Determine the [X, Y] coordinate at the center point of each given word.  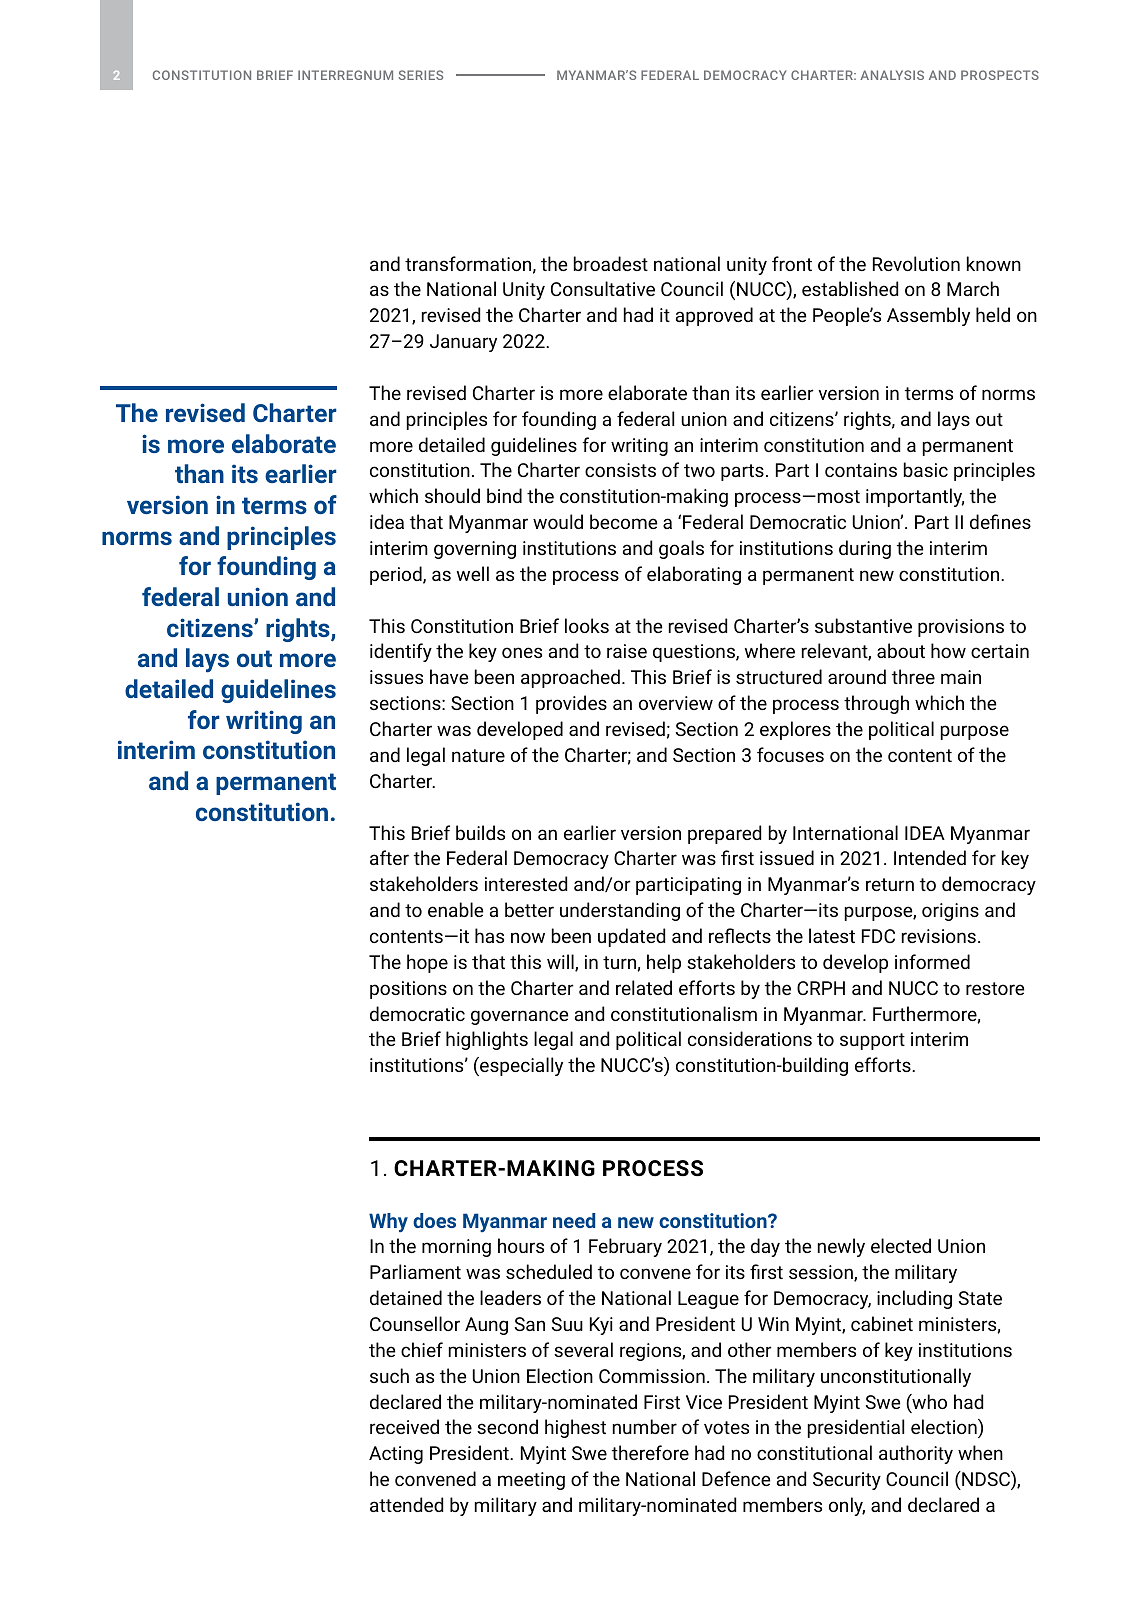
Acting [396, 1455]
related [644, 987]
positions [408, 990]
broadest [611, 263]
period [397, 575]
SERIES [420, 75]
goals [681, 549]
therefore [650, 1452]
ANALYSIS [892, 75]
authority [916, 1454]
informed [932, 961]
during [865, 549]
